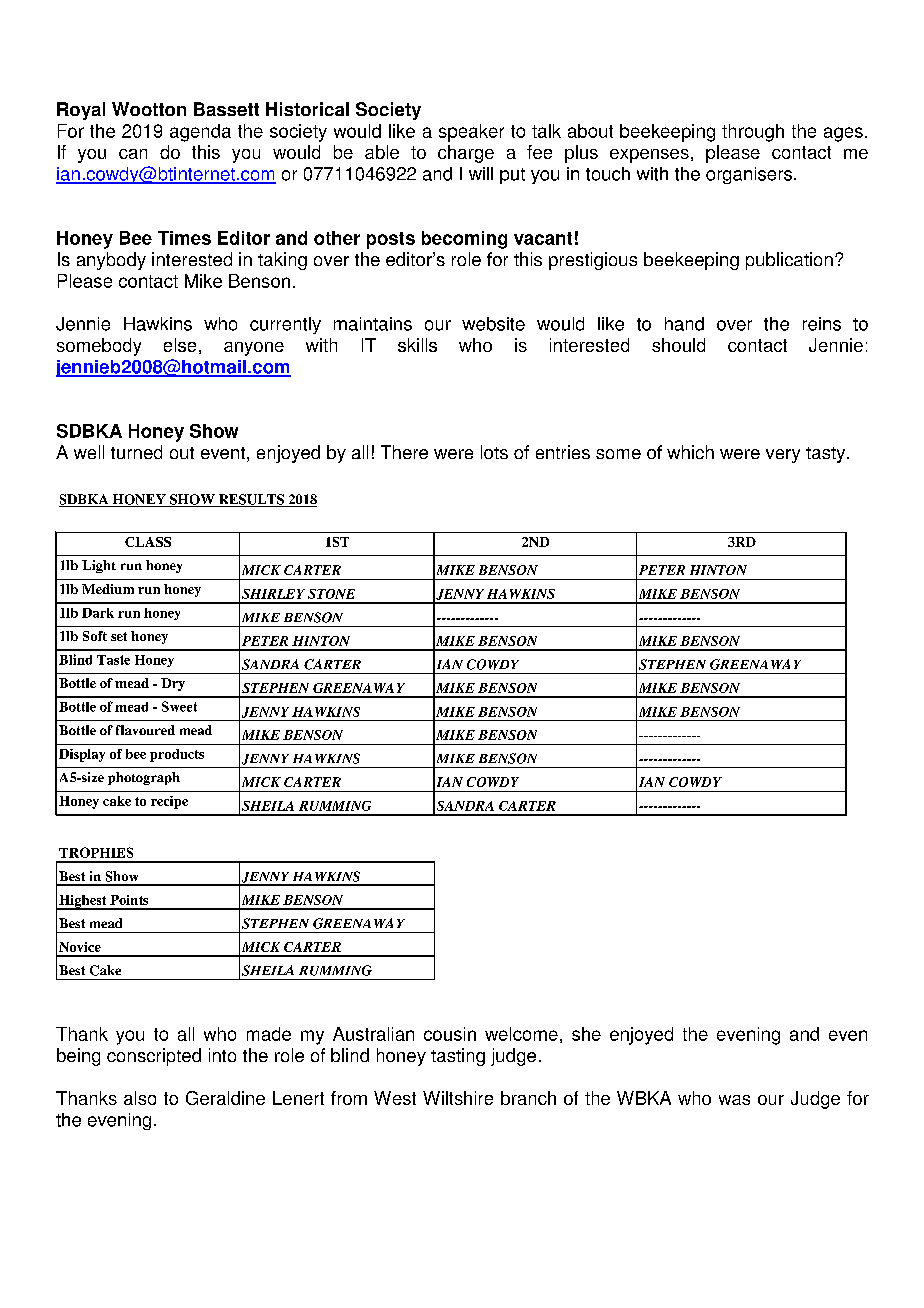 Image resolution: width=924 pixels, height=1308 pixels. What do you see at coordinates (200, 133) in the screenshot?
I see `agenda` at bounding box center [200, 133].
